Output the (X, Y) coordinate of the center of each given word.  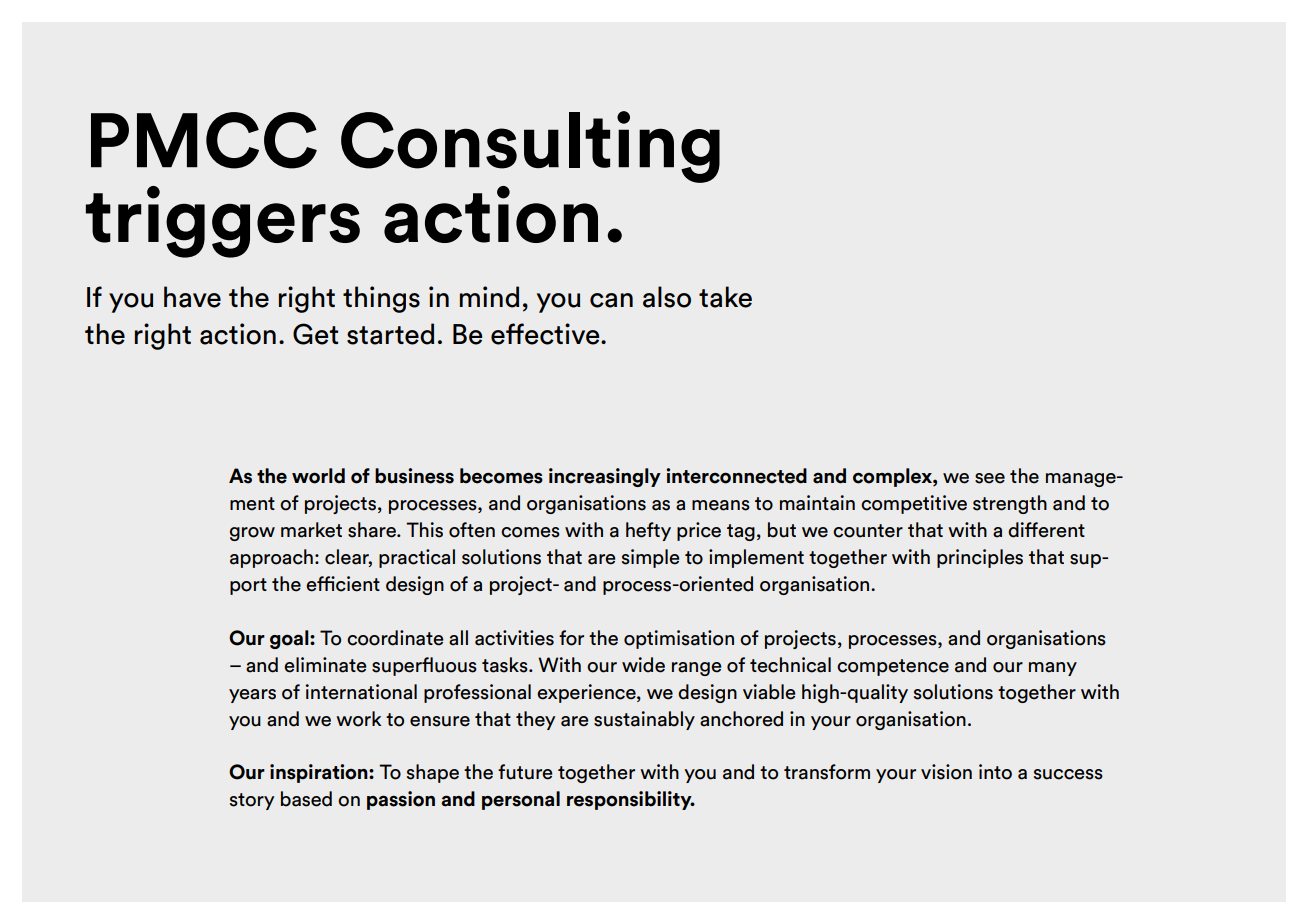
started (390, 334)
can (611, 300)
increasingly (605, 477)
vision (946, 772)
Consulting (530, 147)
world (318, 476)
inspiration (320, 773)
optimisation (679, 639)
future (525, 772)
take (725, 297)
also (667, 297)
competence (893, 667)
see (990, 478)
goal (290, 639)
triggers (223, 222)
